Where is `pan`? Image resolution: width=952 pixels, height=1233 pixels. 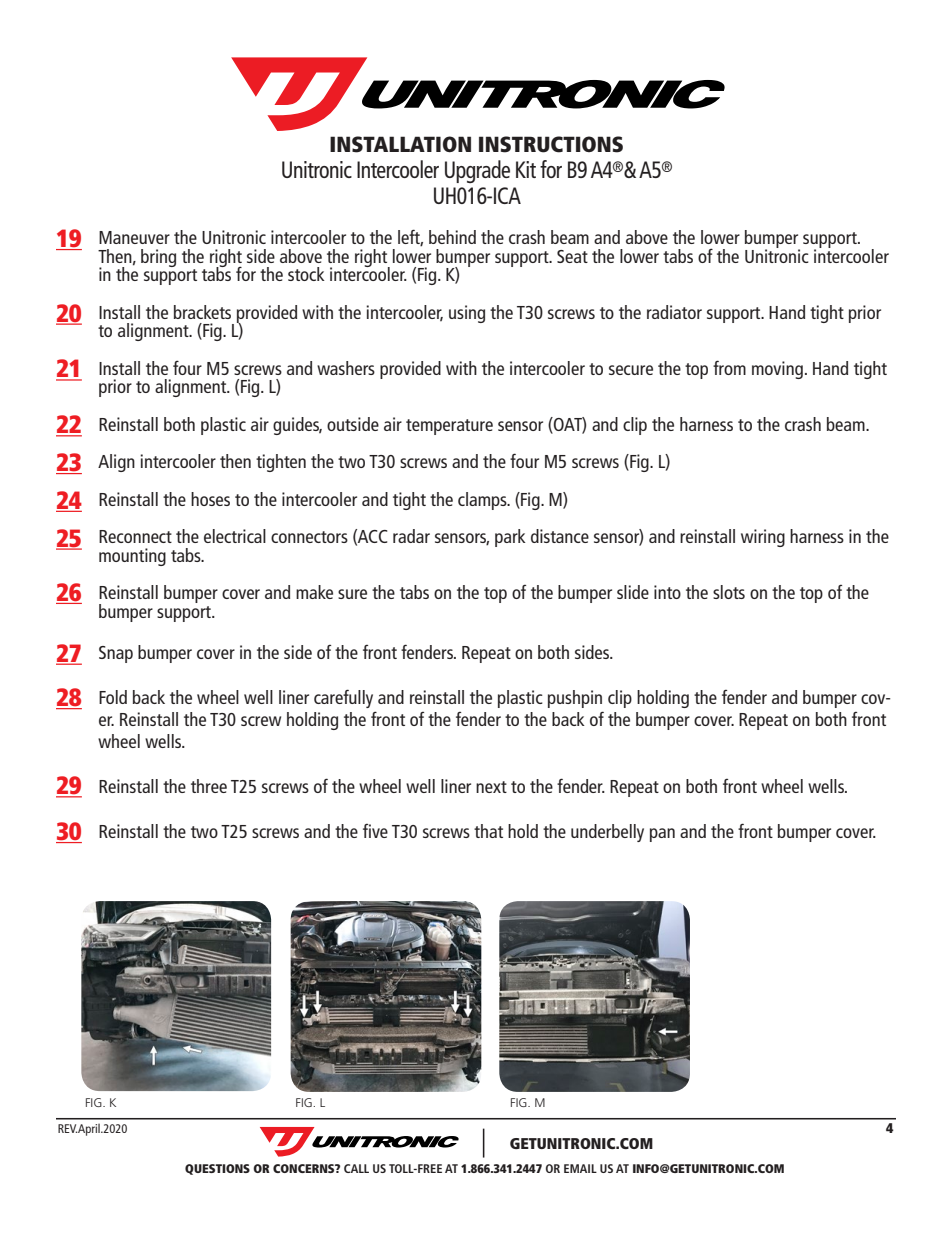
pan is located at coordinates (662, 835).
